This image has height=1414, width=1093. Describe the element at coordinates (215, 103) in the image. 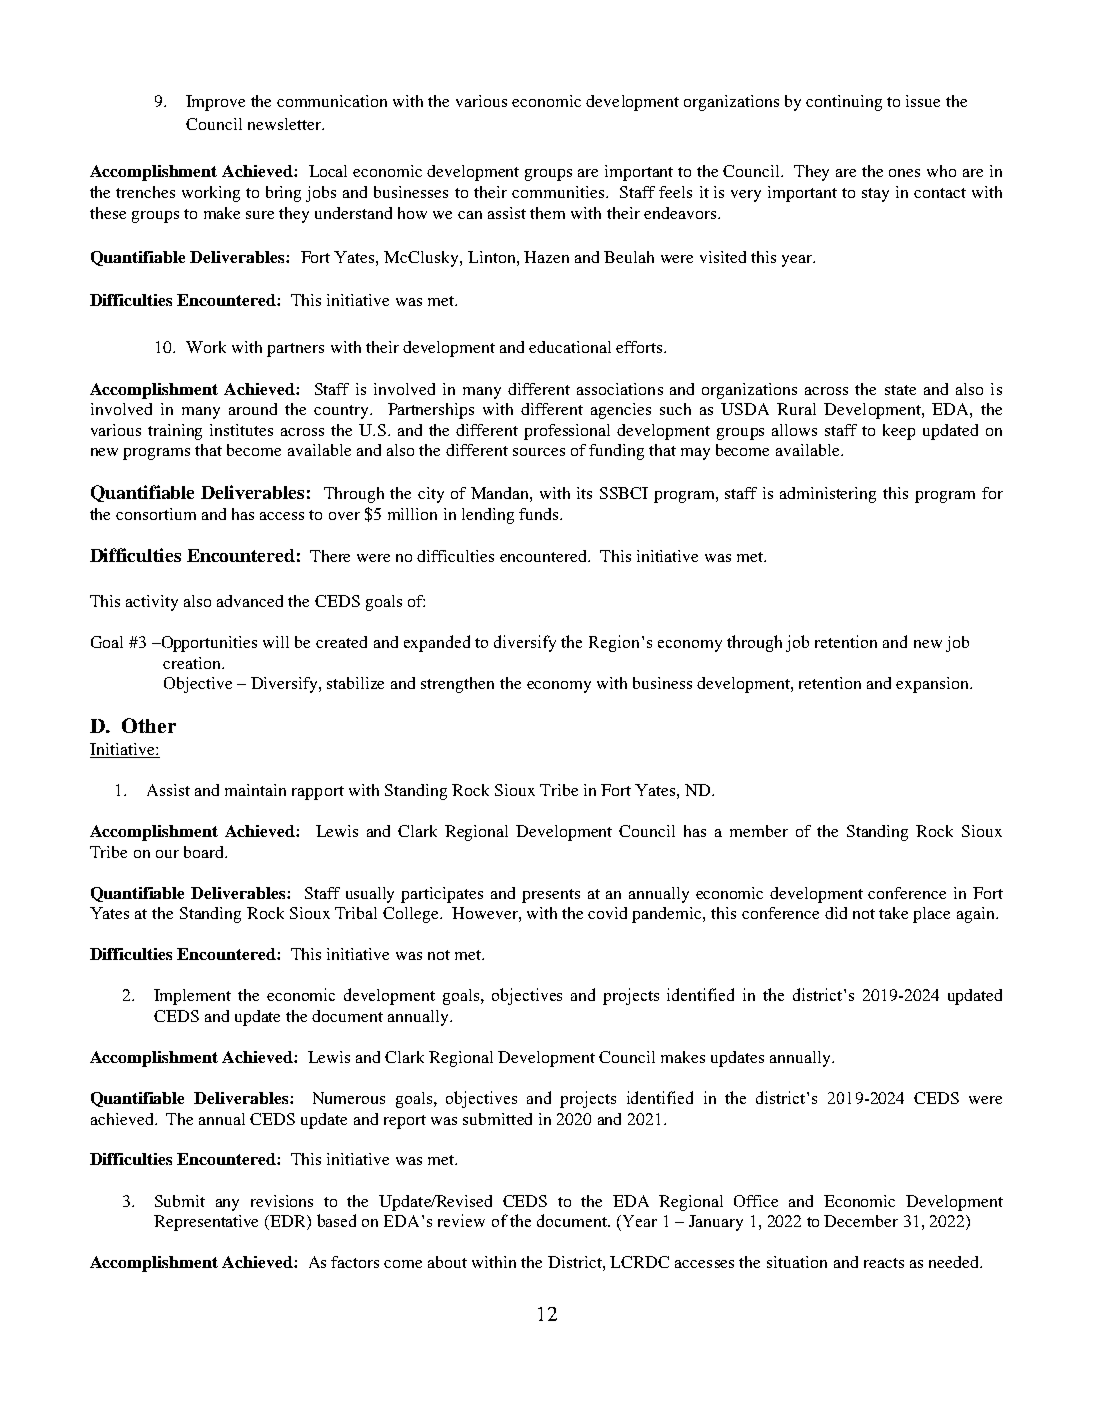

I see `Improve` at that location.
